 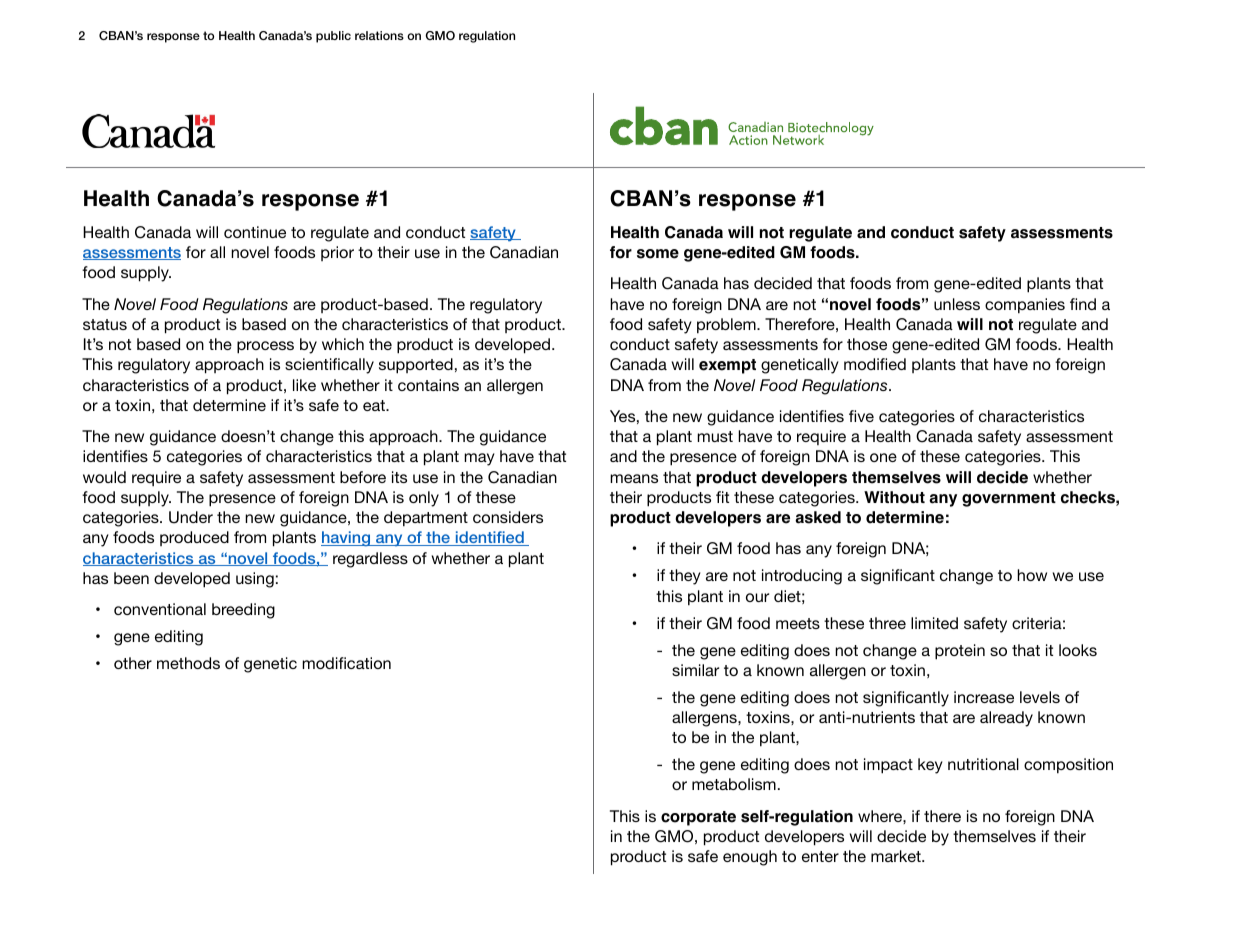 I want to click on market, so click(x=897, y=856).
